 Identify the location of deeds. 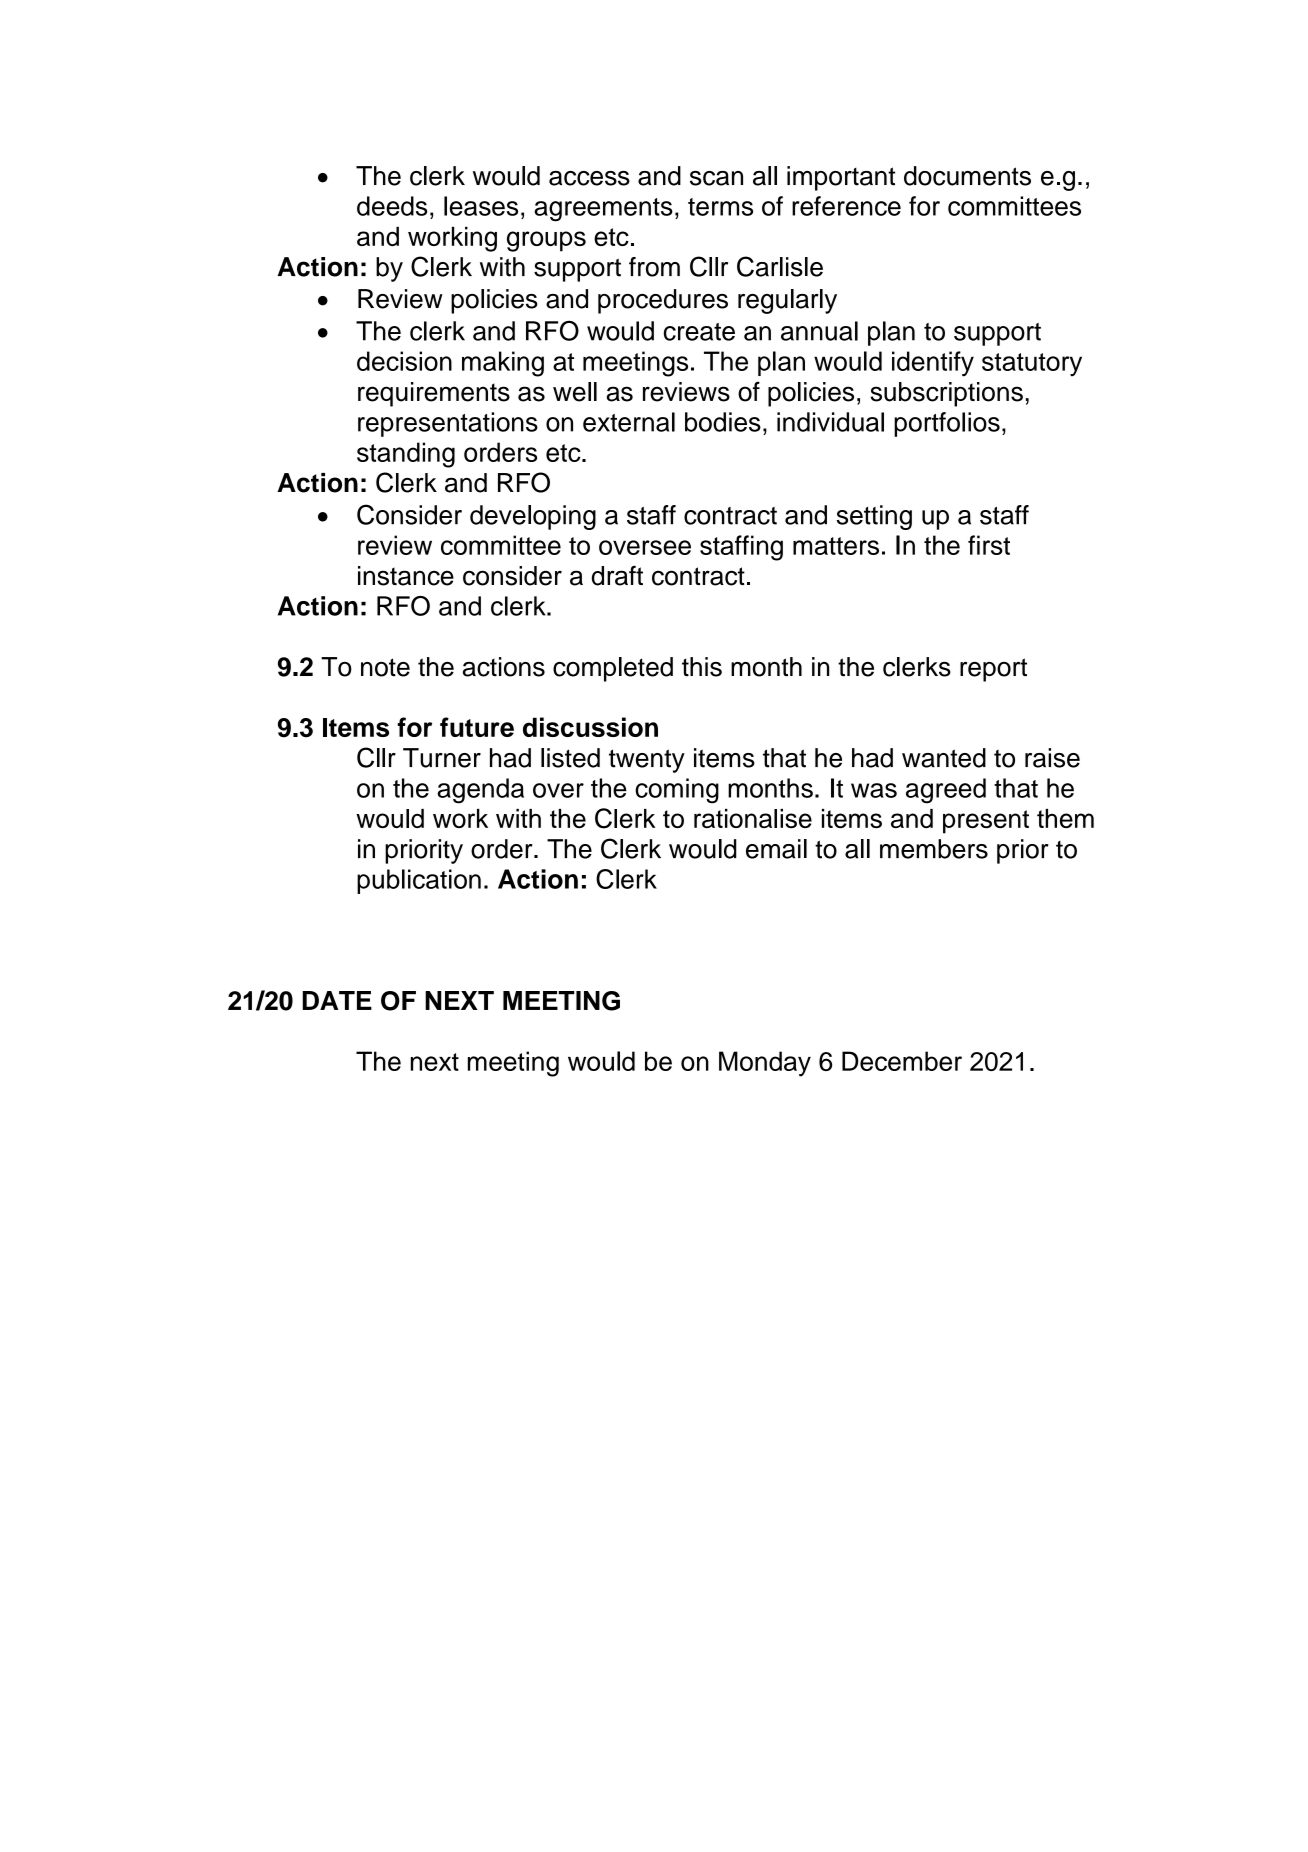
(392, 206).
